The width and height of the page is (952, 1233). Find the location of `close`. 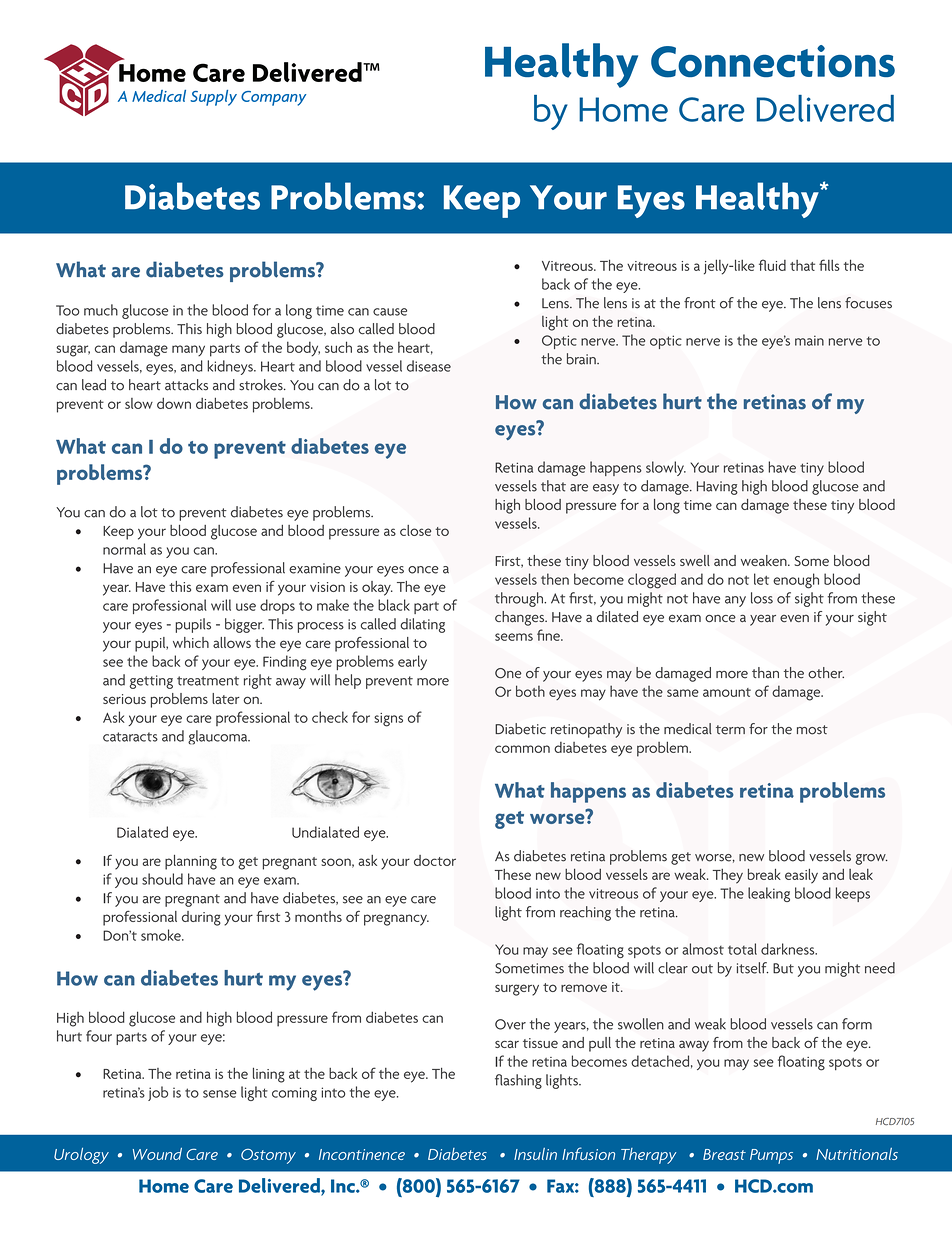

close is located at coordinates (416, 530).
